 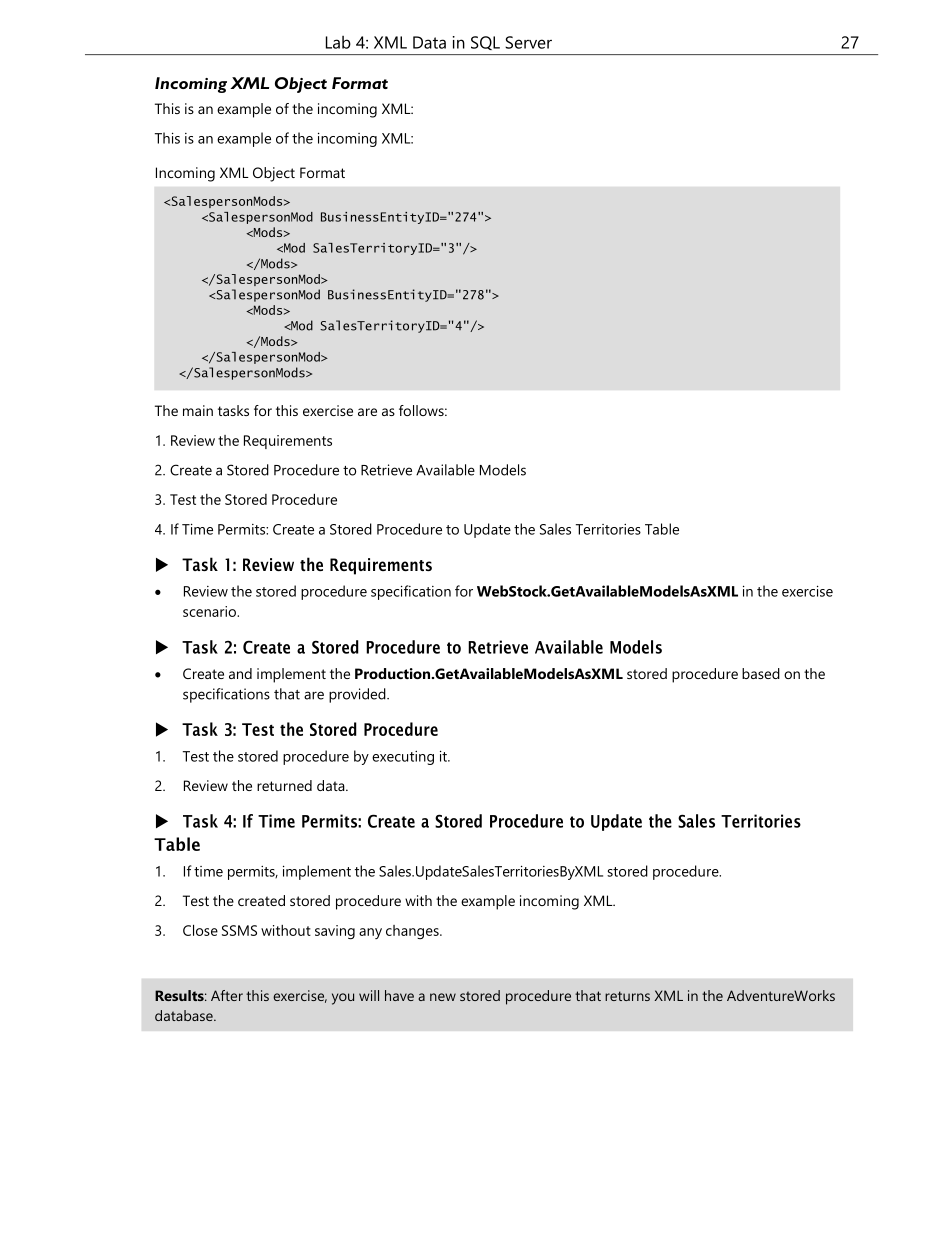 I want to click on After, so click(x=227, y=995).
